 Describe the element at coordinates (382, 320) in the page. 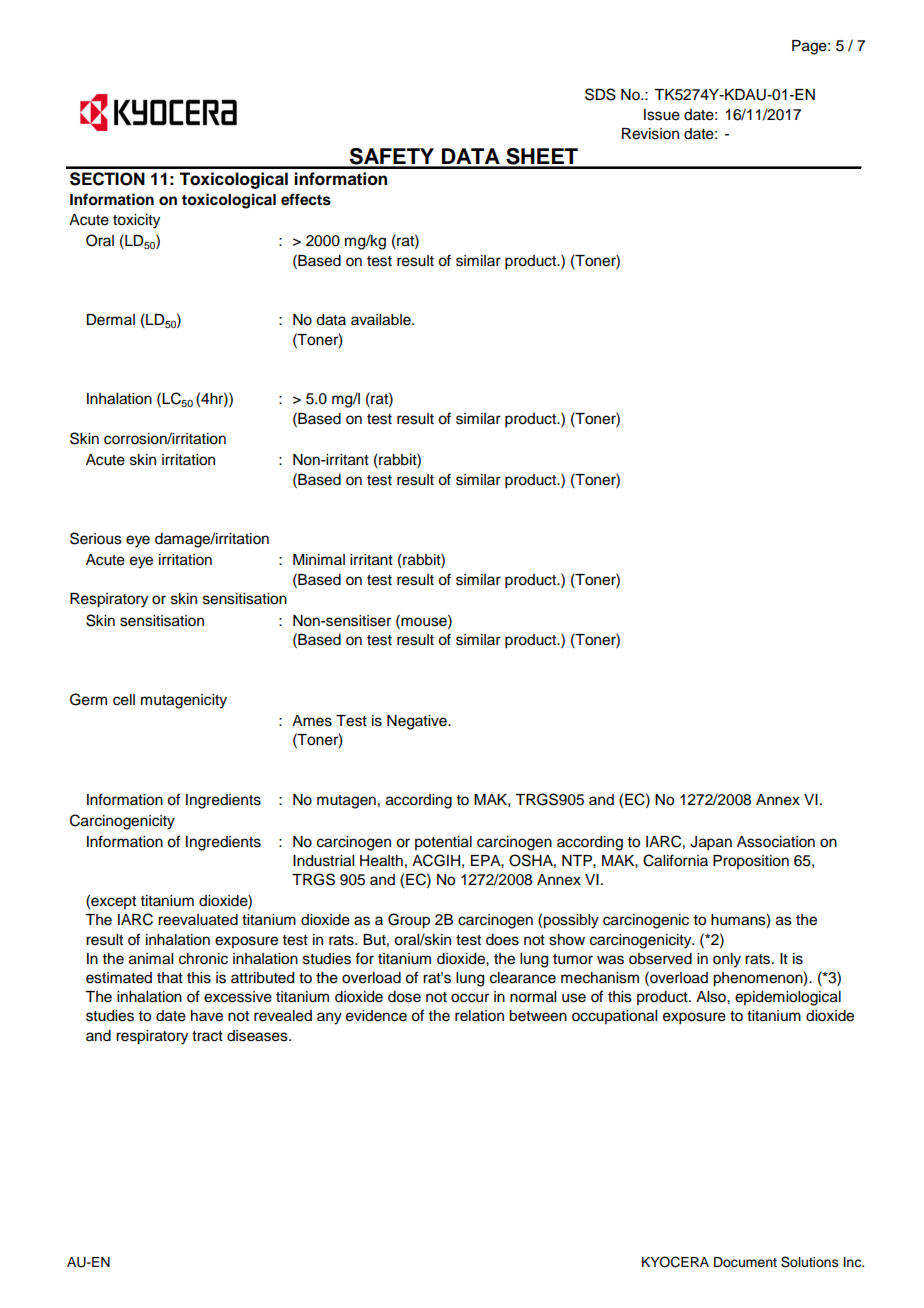

I see `available` at that location.
